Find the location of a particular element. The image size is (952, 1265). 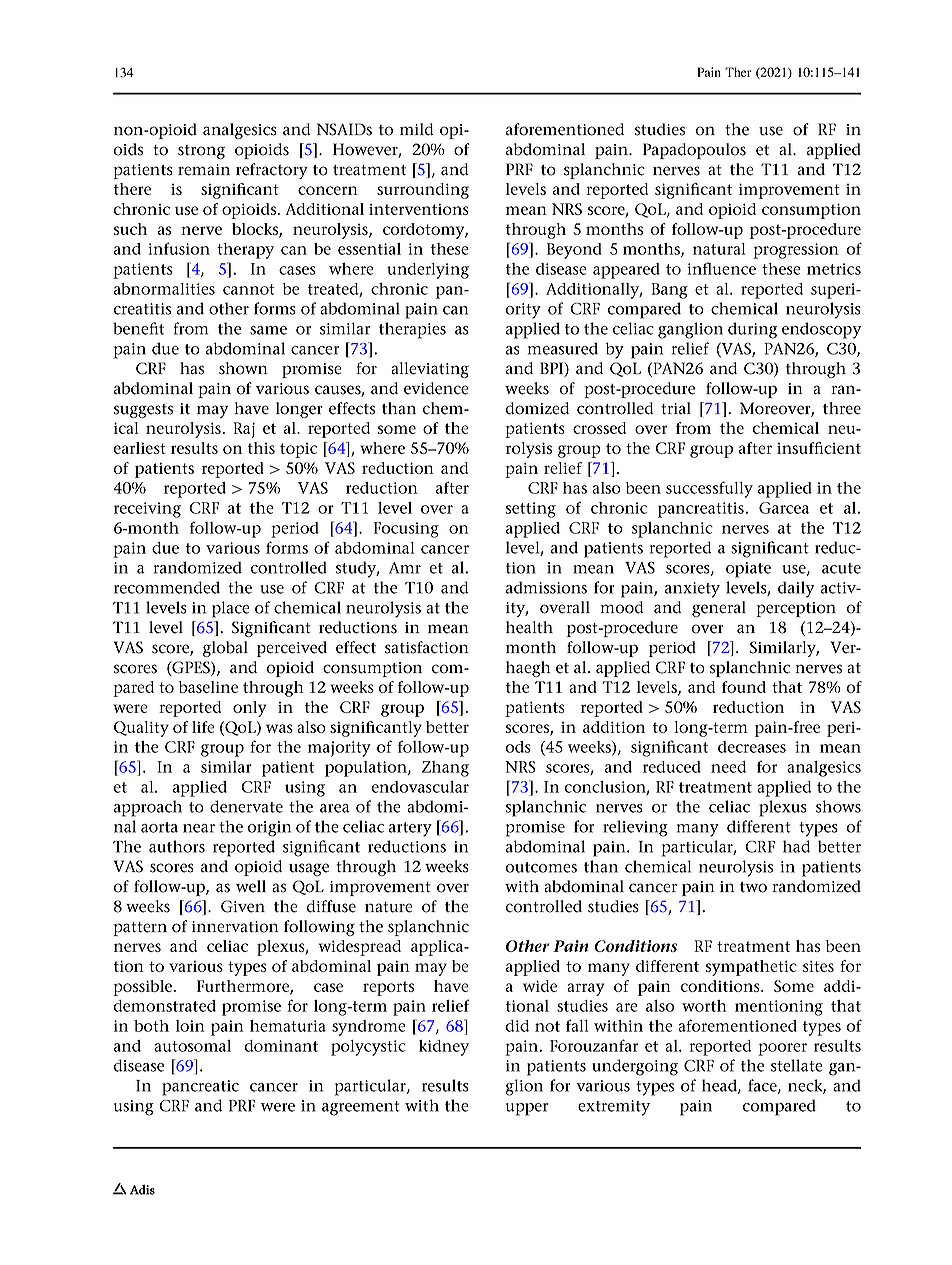

near is located at coordinates (199, 828).
